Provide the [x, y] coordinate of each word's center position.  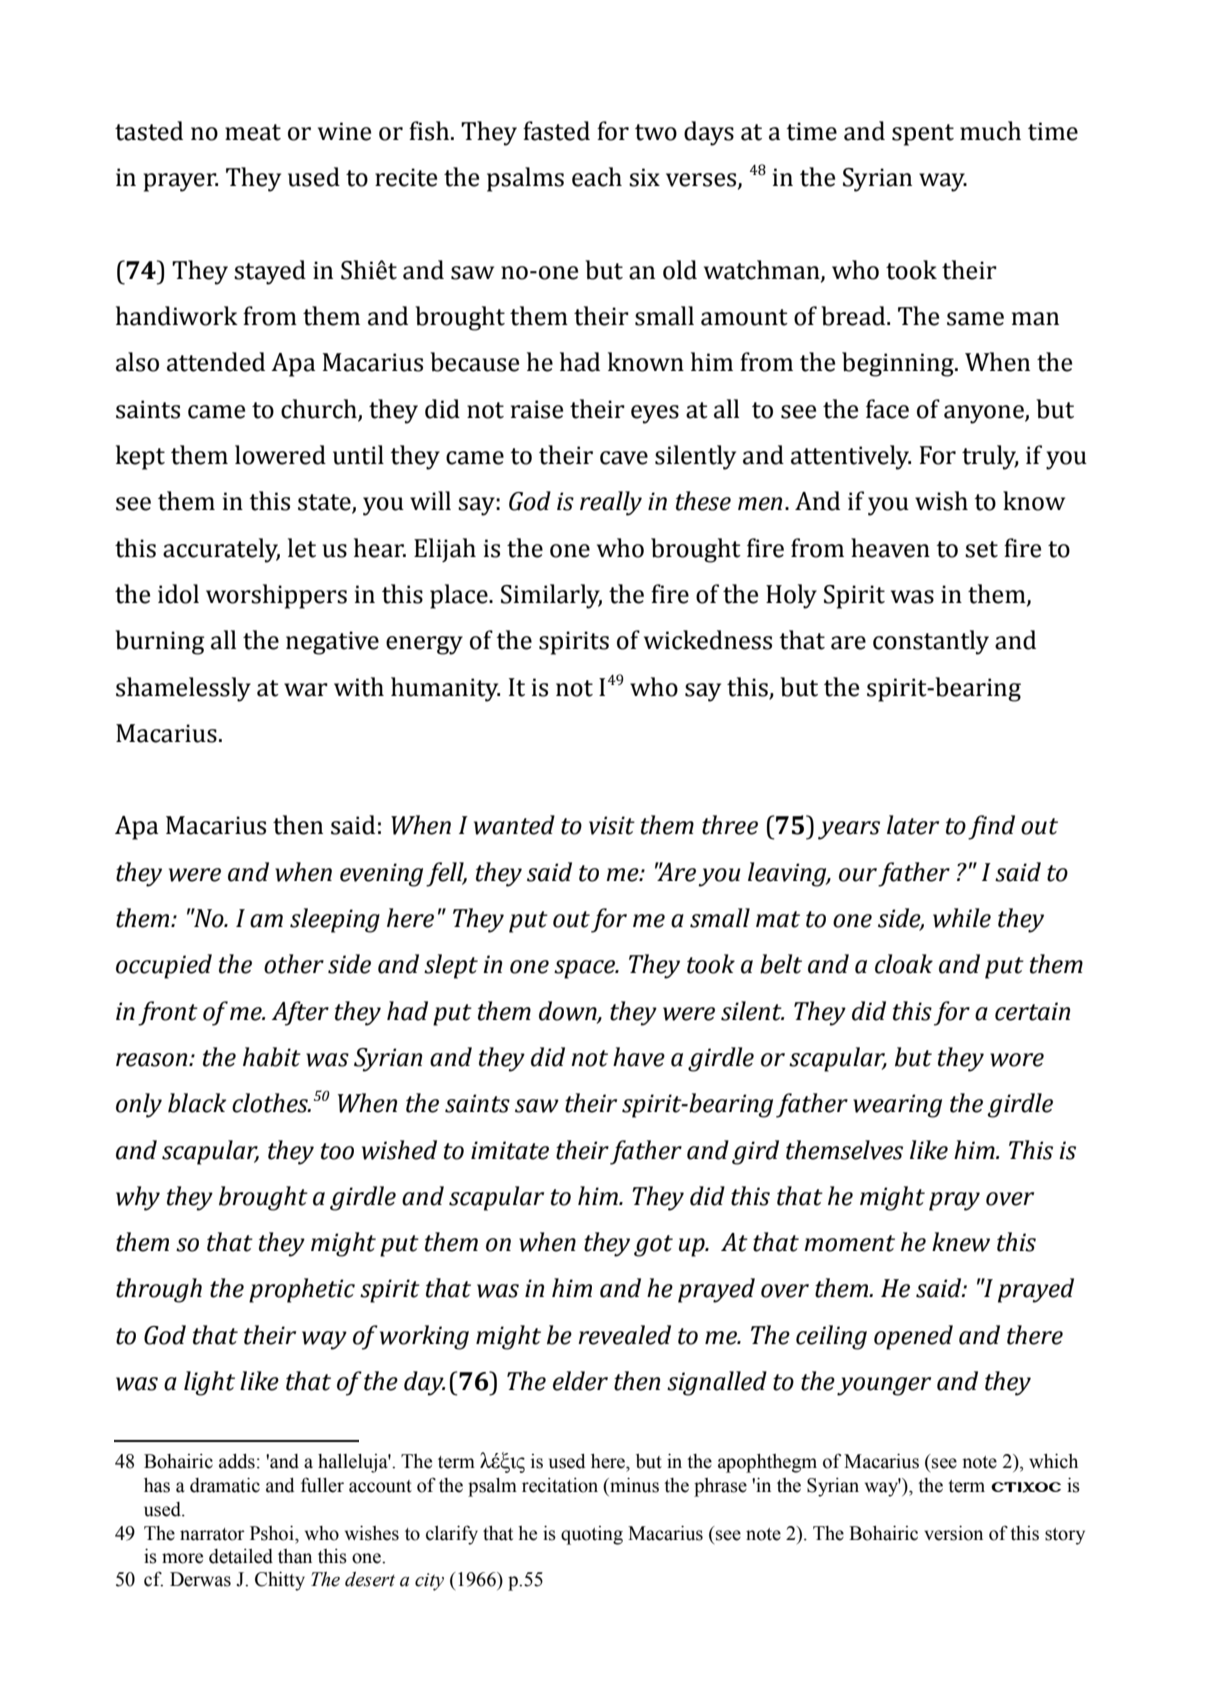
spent [923, 135]
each [597, 177]
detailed [241, 1556]
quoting [592, 1535]
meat [253, 132]
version [953, 1533]
